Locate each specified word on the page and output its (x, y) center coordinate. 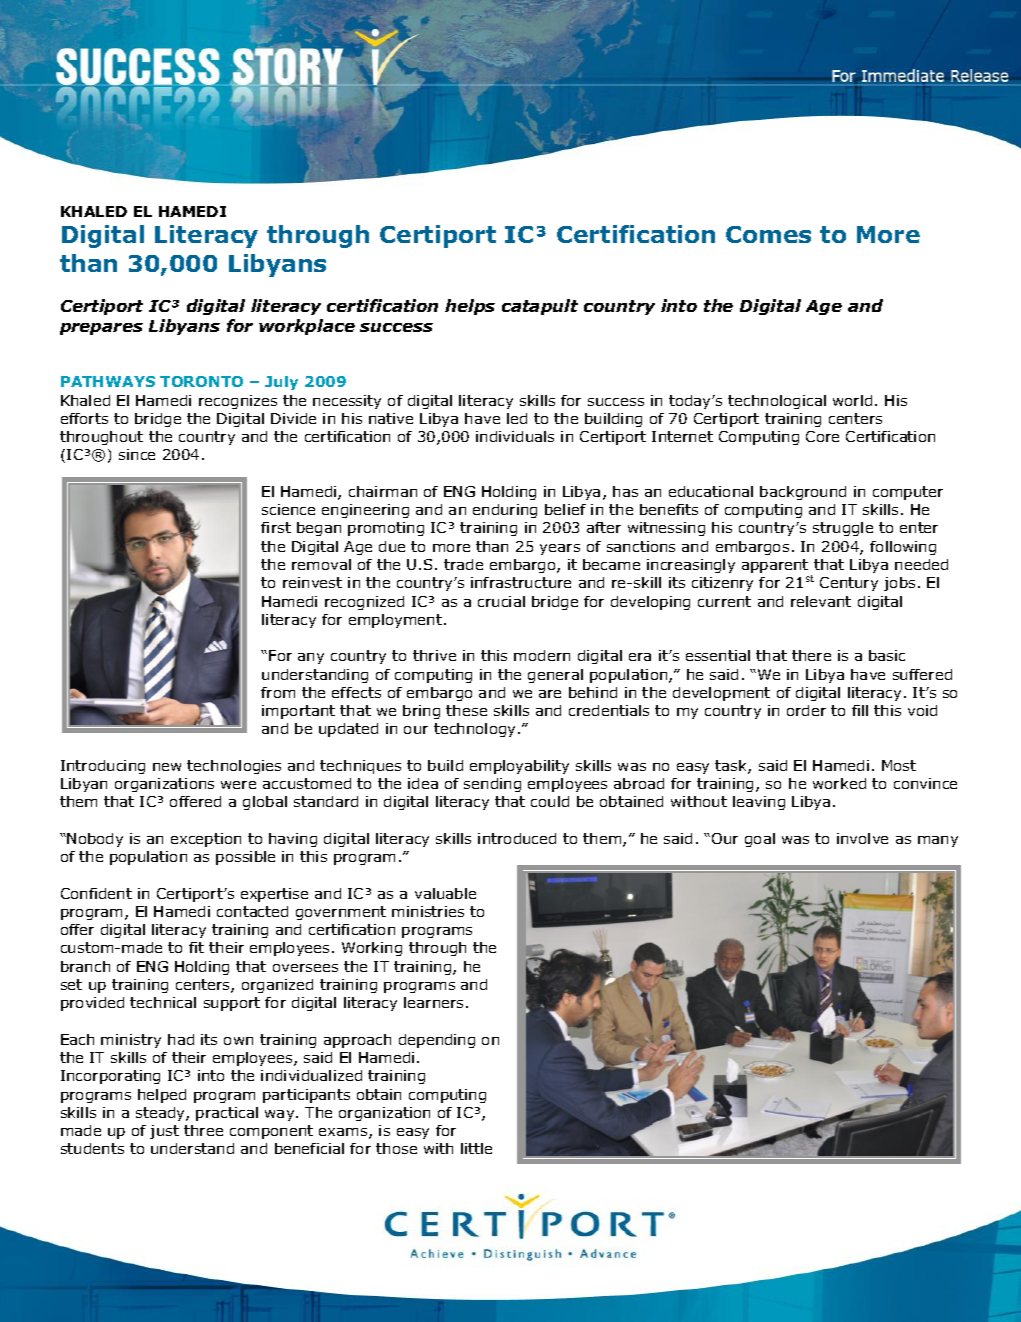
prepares (101, 329)
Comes (768, 234)
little (476, 1148)
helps (470, 307)
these (466, 710)
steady (161, 1114)
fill (860, 710)
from (278, 692)
